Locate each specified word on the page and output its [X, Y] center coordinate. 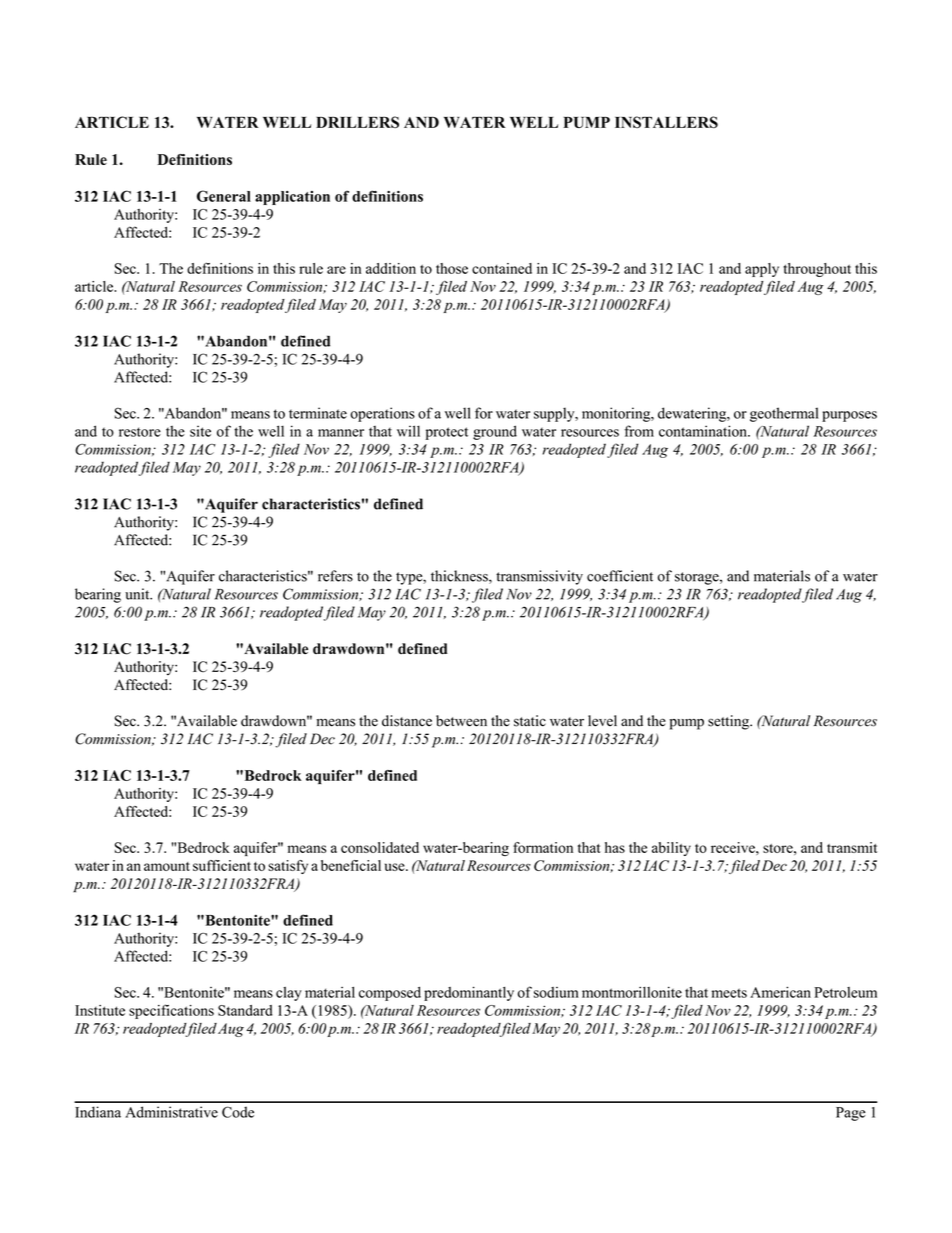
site [200, 431]
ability [671, 849]
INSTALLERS [666, 122]
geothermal [784, 414]
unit [138, 594]
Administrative [171, 1112]
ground [495, 432]
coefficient [620, 576]
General [224, 196]
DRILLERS [357, 122]
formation [543, 847]
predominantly [469, 993]
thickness [460, 577]
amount [167, 866]
